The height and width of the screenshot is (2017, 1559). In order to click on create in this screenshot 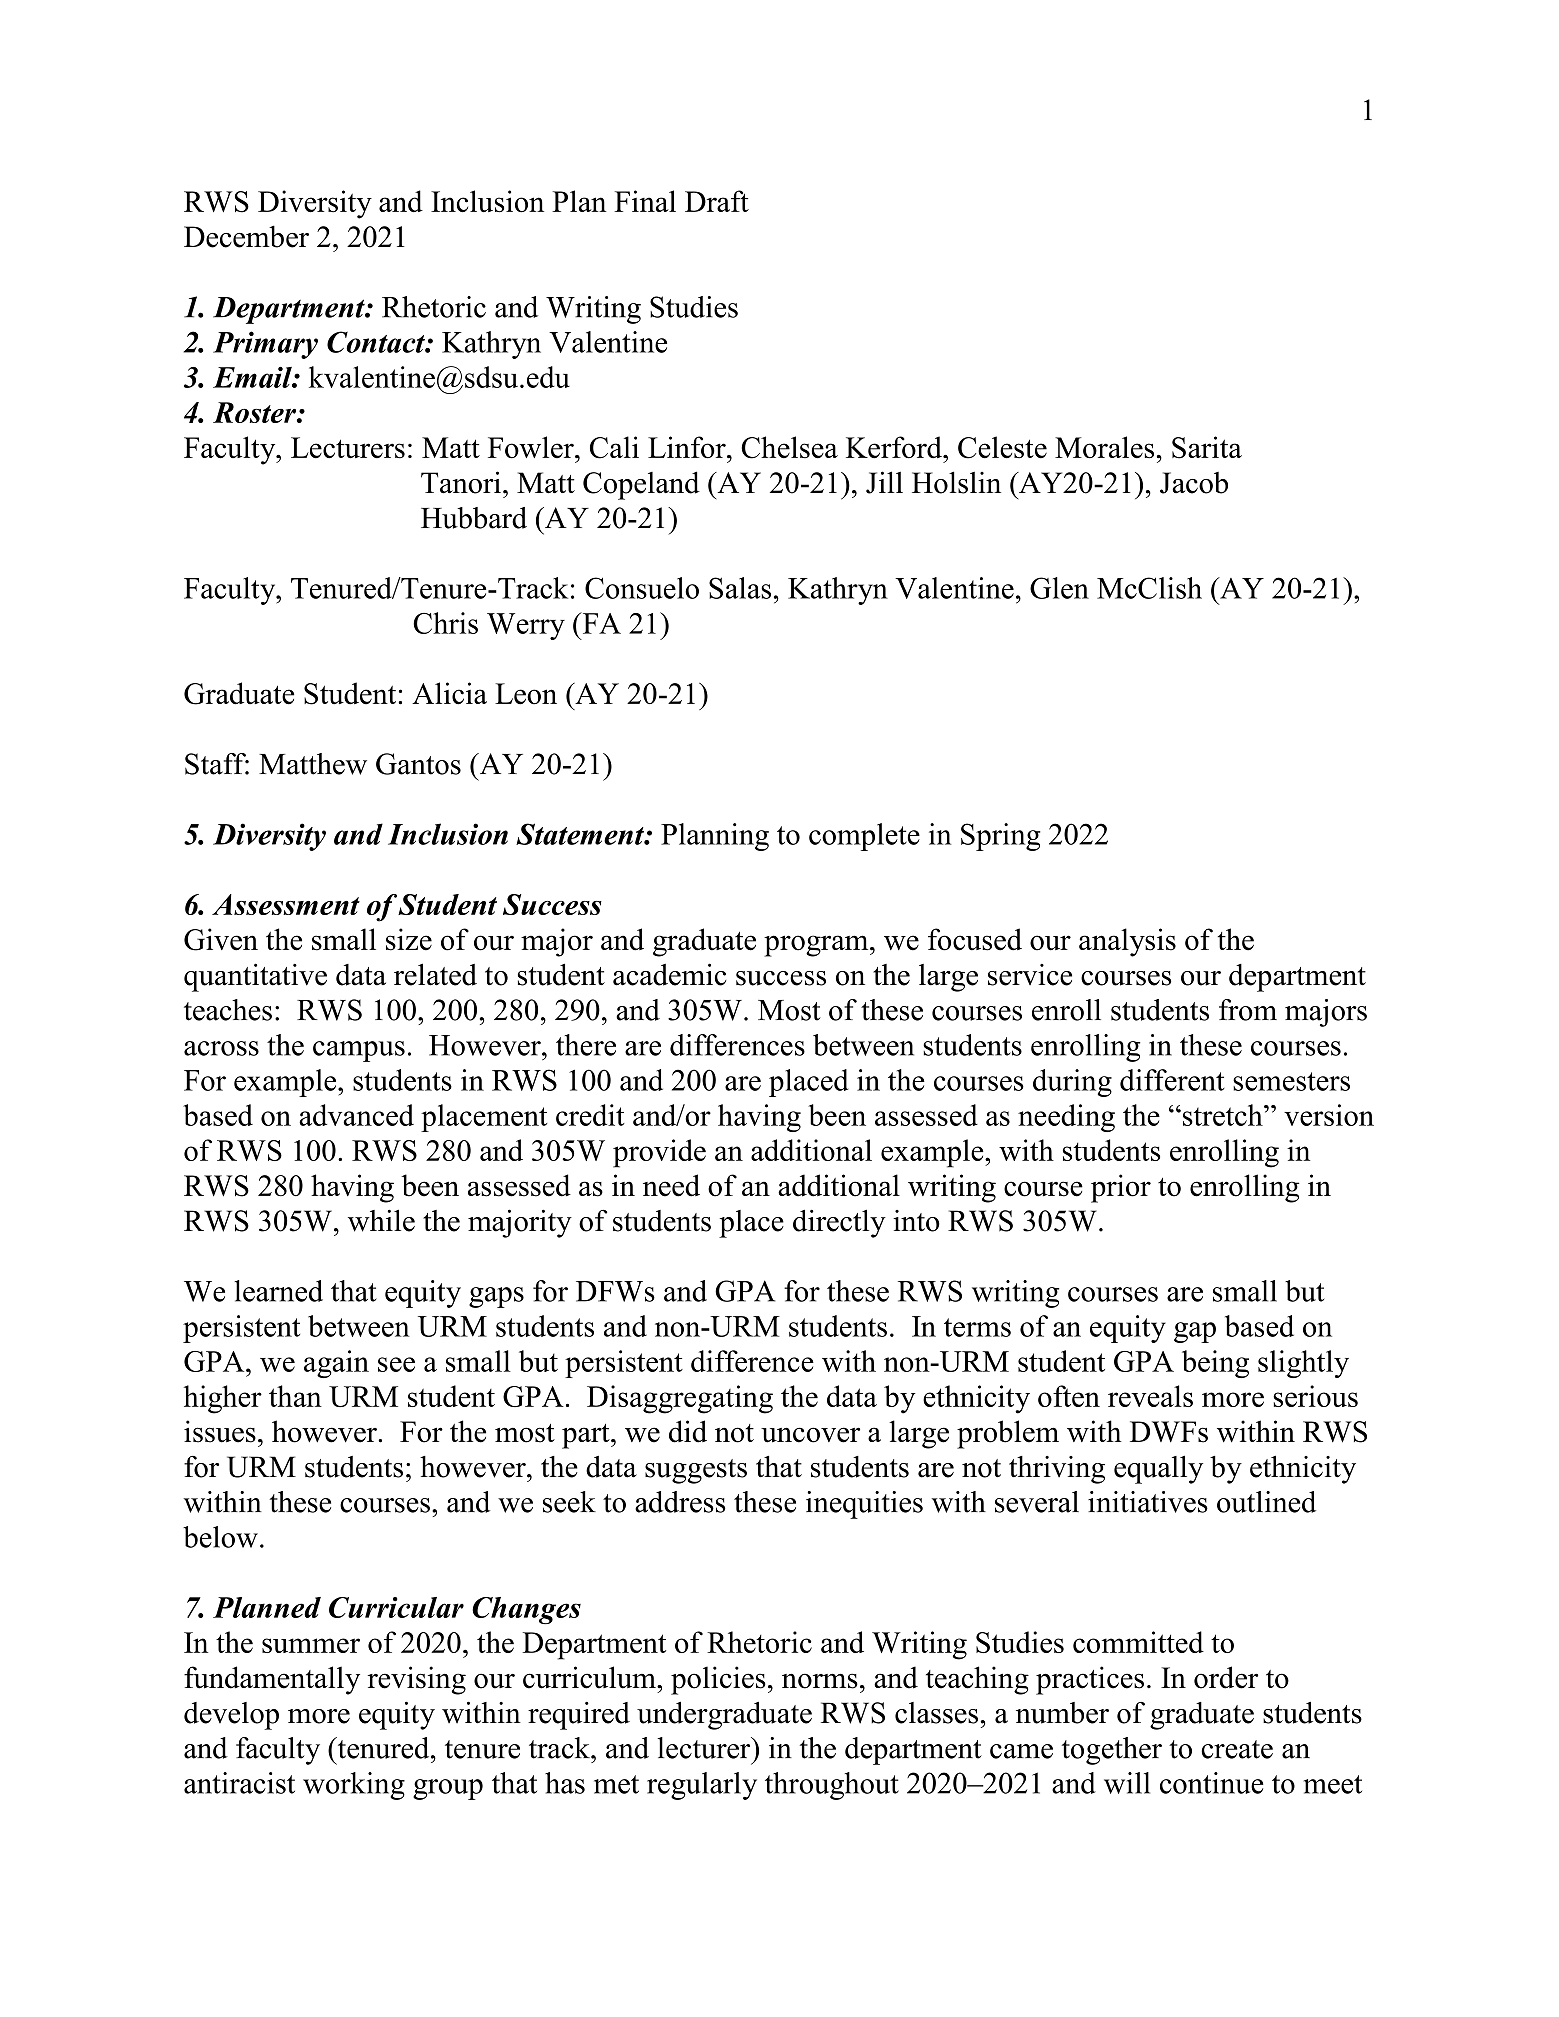, I will do `click(1237, 1749)`.
